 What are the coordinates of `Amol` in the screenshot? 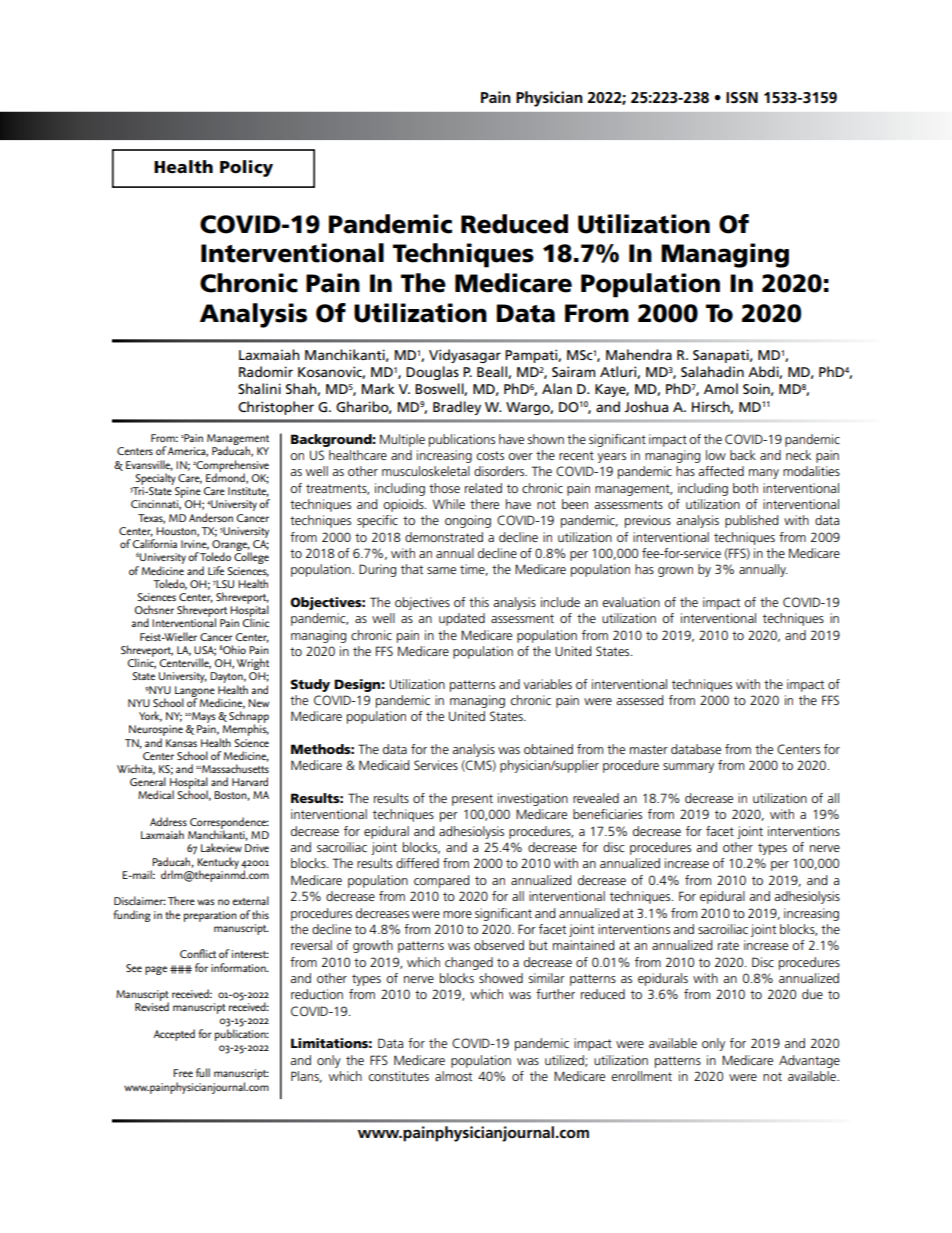 It's located at (721, 388).
